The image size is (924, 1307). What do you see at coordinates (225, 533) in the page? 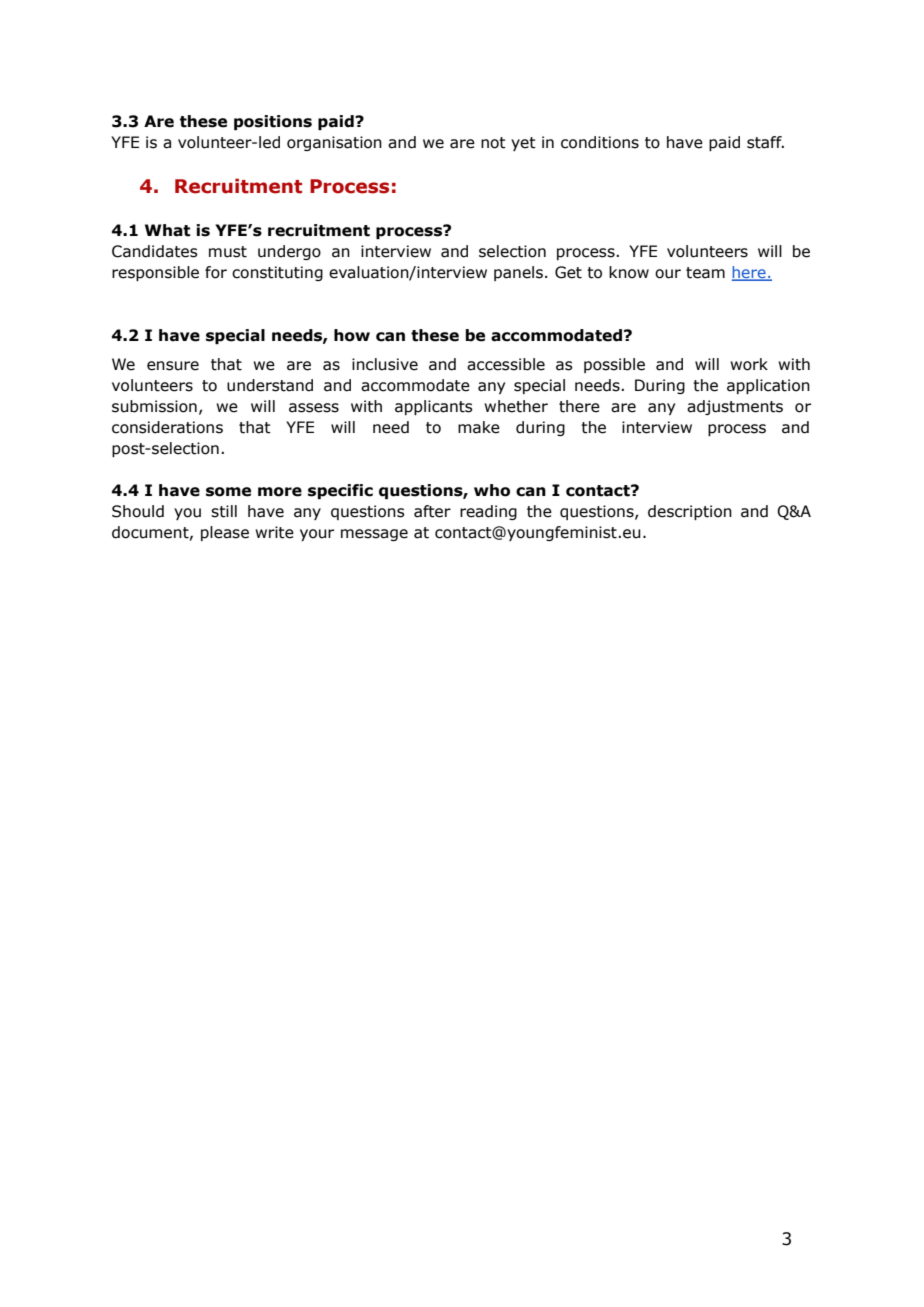
I see `please` at bounding box center [225, 533].
